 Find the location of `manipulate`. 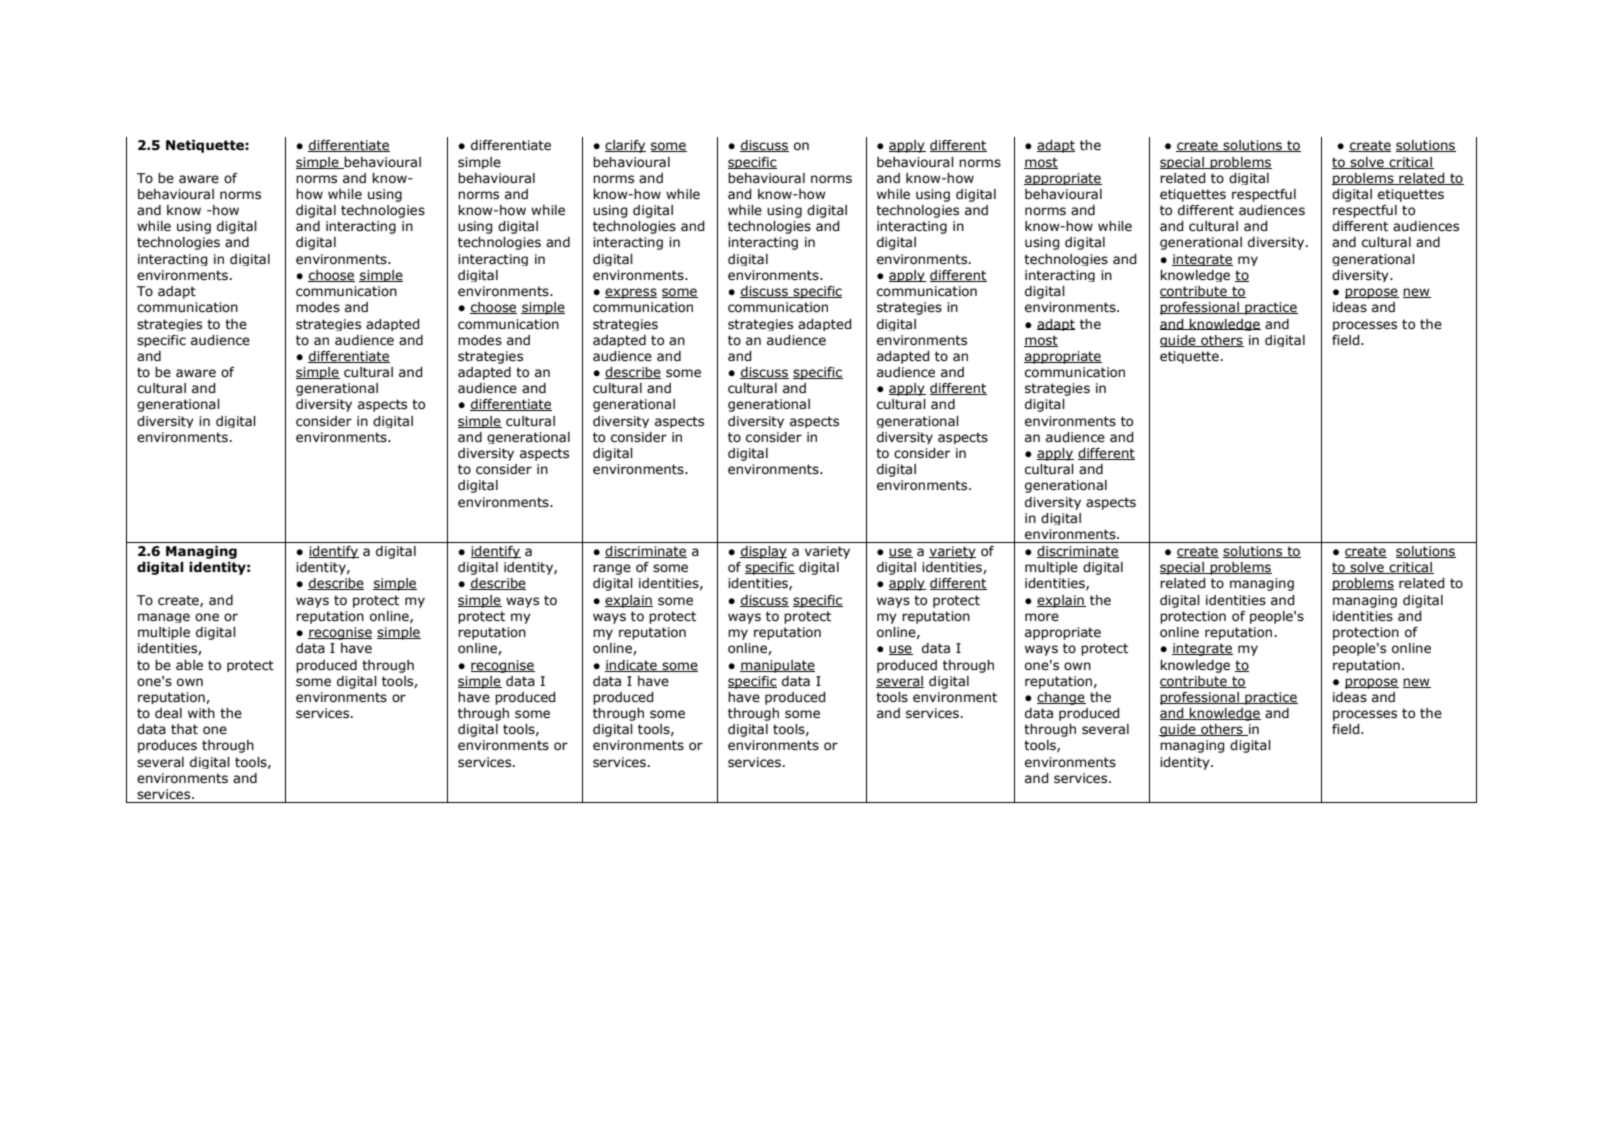

manipulate is located at coordinates (777, 666).
